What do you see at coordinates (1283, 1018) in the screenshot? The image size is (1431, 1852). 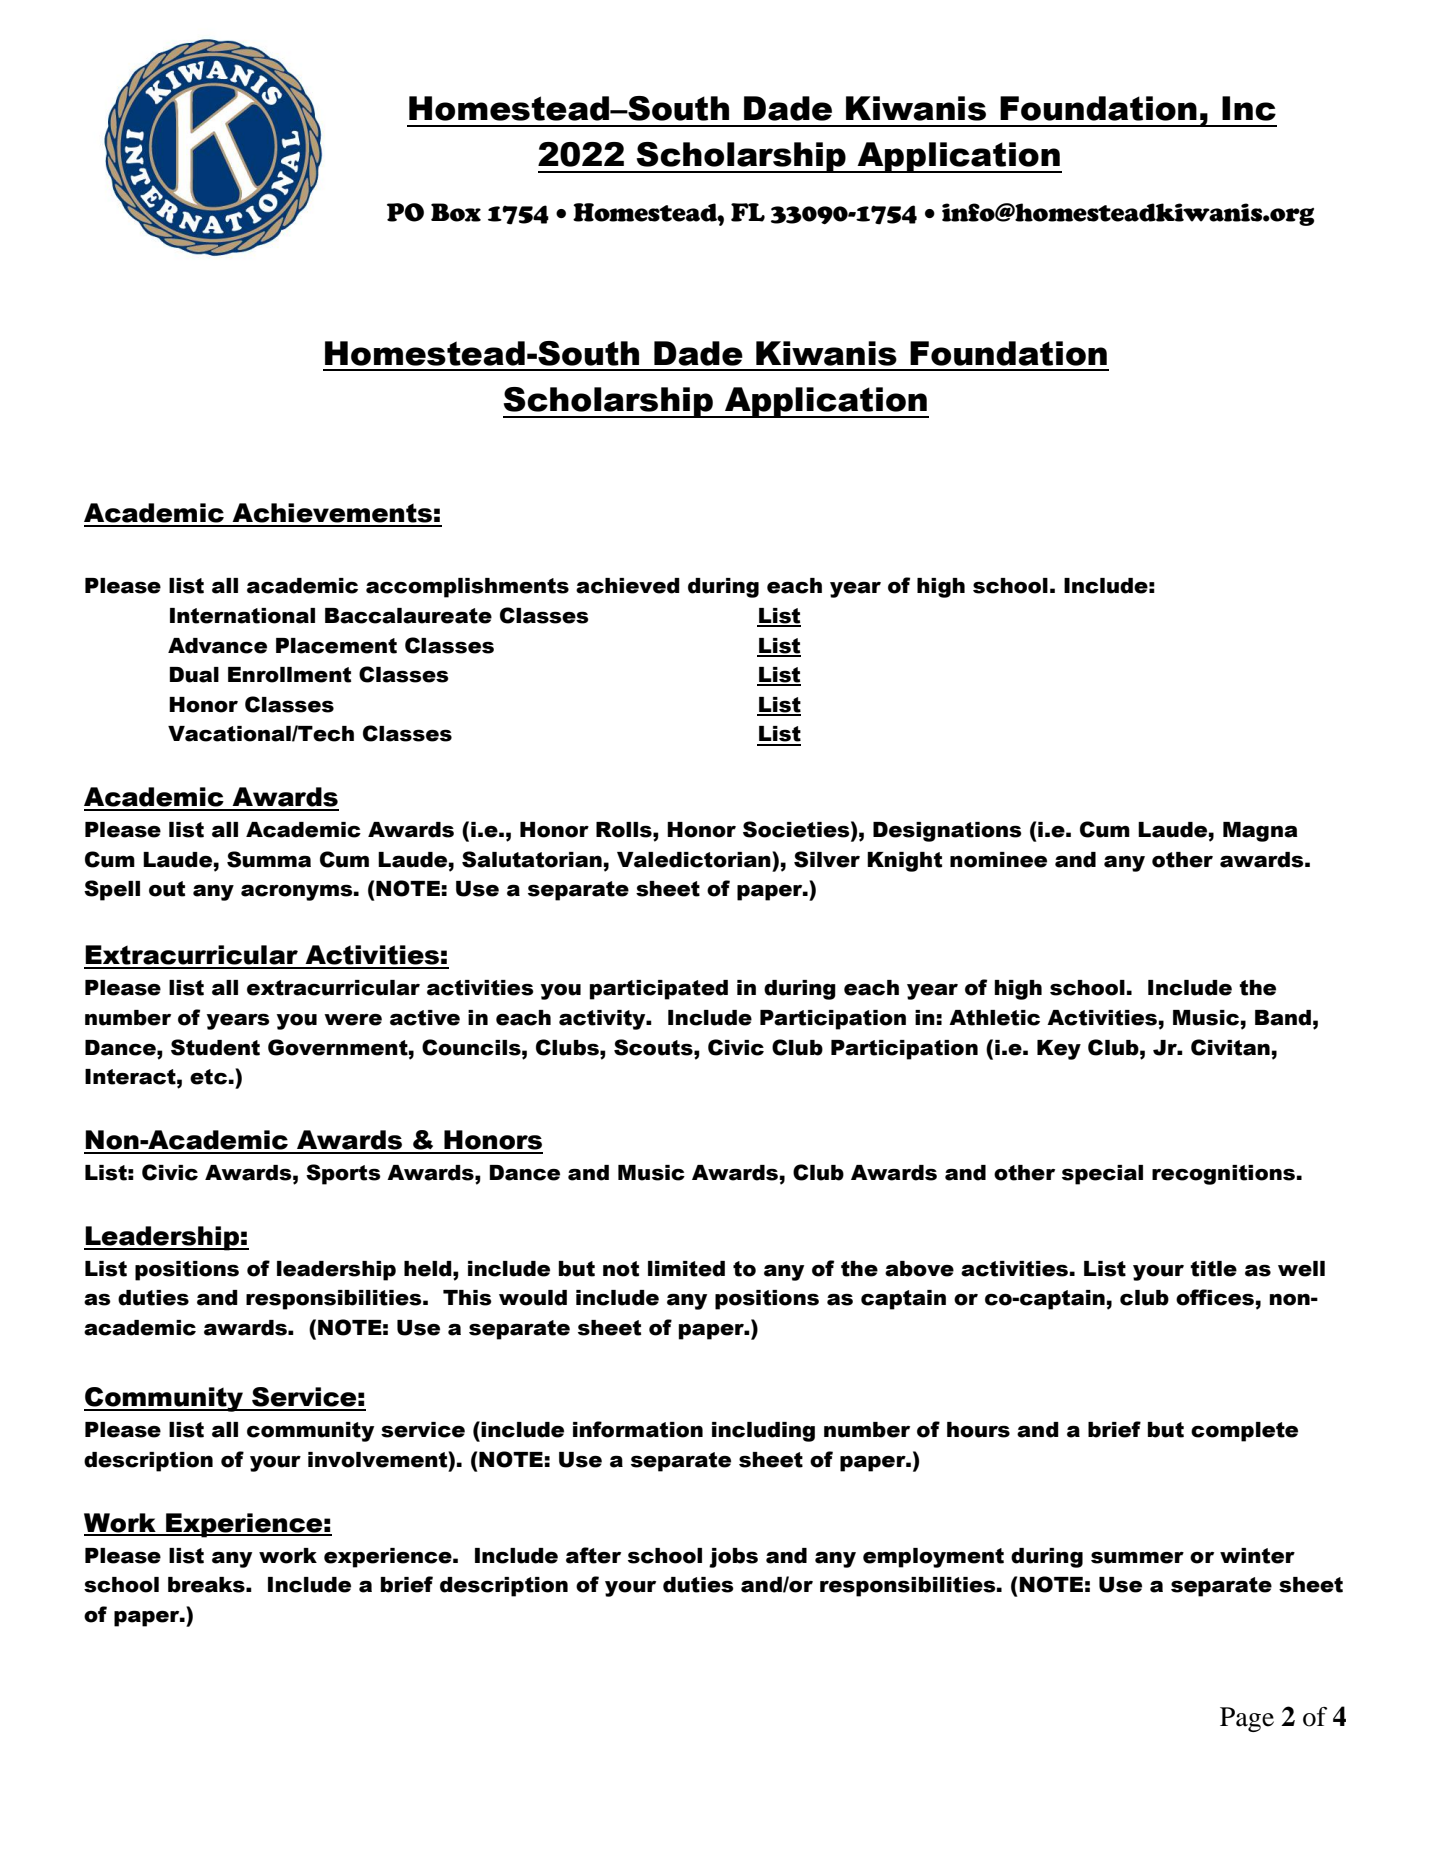 I see `Band` at bounding box center [1283, 1018].
